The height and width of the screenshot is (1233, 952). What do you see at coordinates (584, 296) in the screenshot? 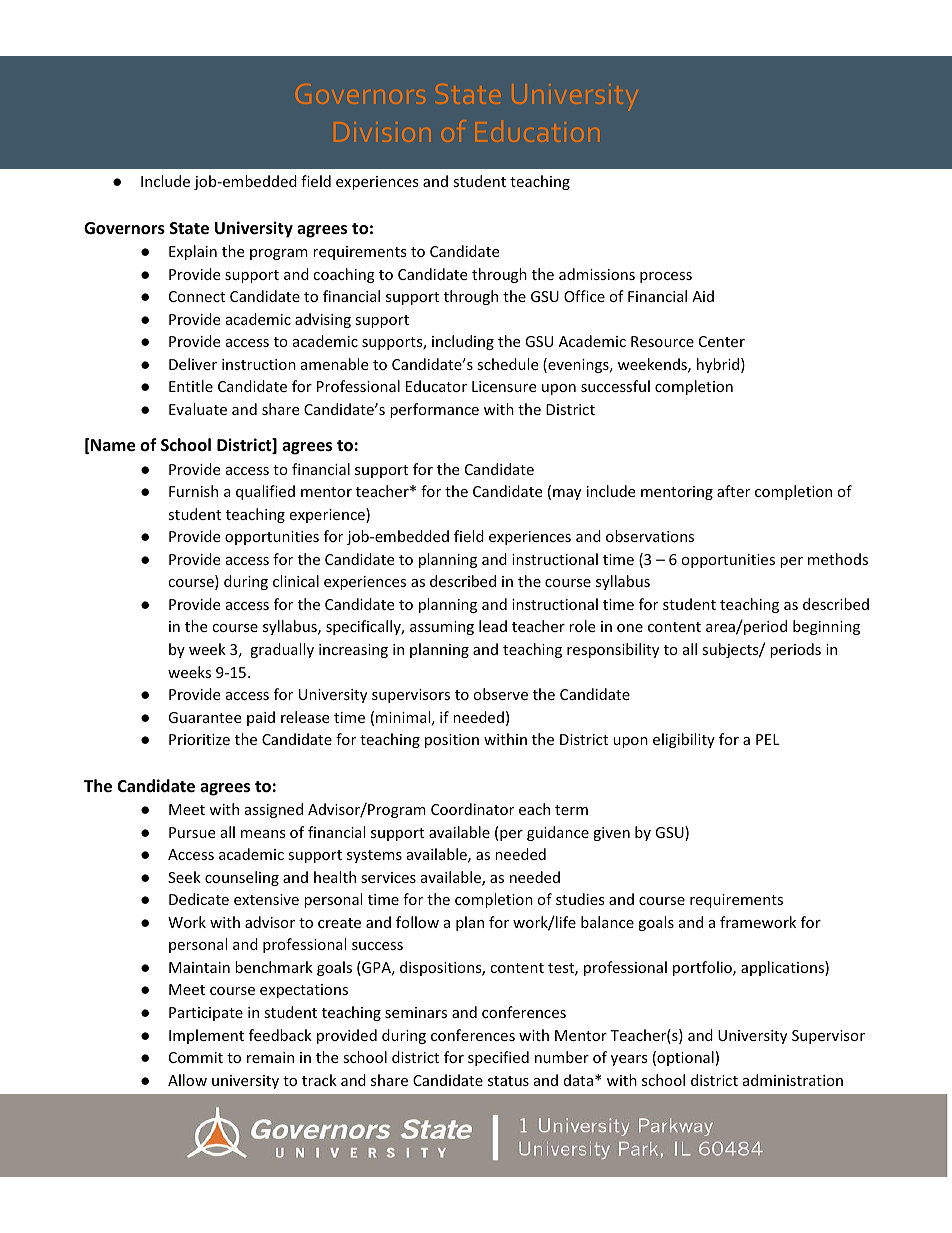
I see `Office` at bounding box center [584, 296].
